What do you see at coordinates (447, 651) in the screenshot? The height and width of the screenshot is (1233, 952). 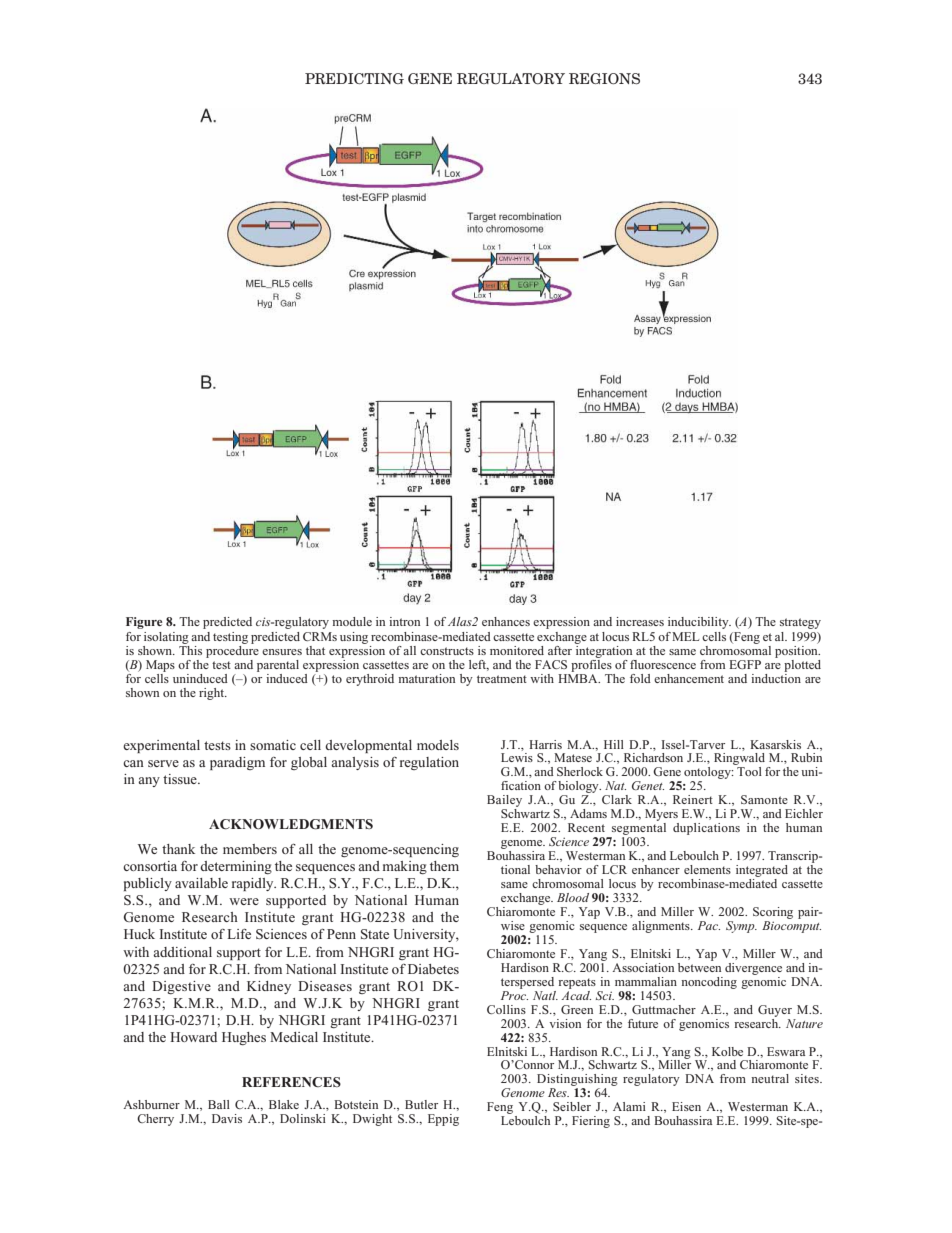 I see `constructs` at bounding box center [447, 651].
